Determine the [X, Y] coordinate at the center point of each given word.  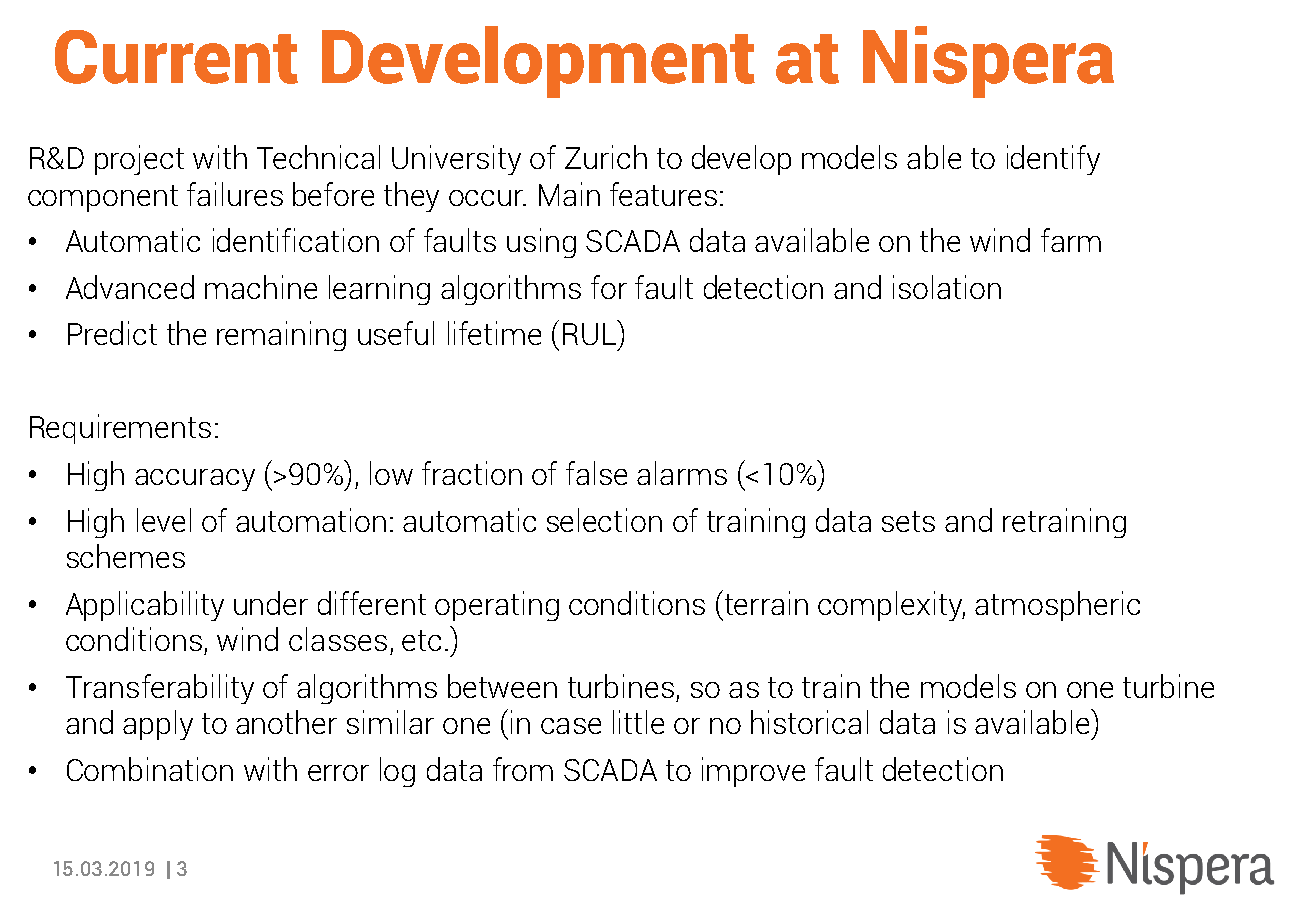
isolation [947, 287]
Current [176, 57]
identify [1053, 160]
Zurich [606, 157]
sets [908, 521]
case [571, 726]
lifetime [494, 333]
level [164, 520]
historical [809, 722]
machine [261, 287]
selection [604, 520]
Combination [150, 769]
